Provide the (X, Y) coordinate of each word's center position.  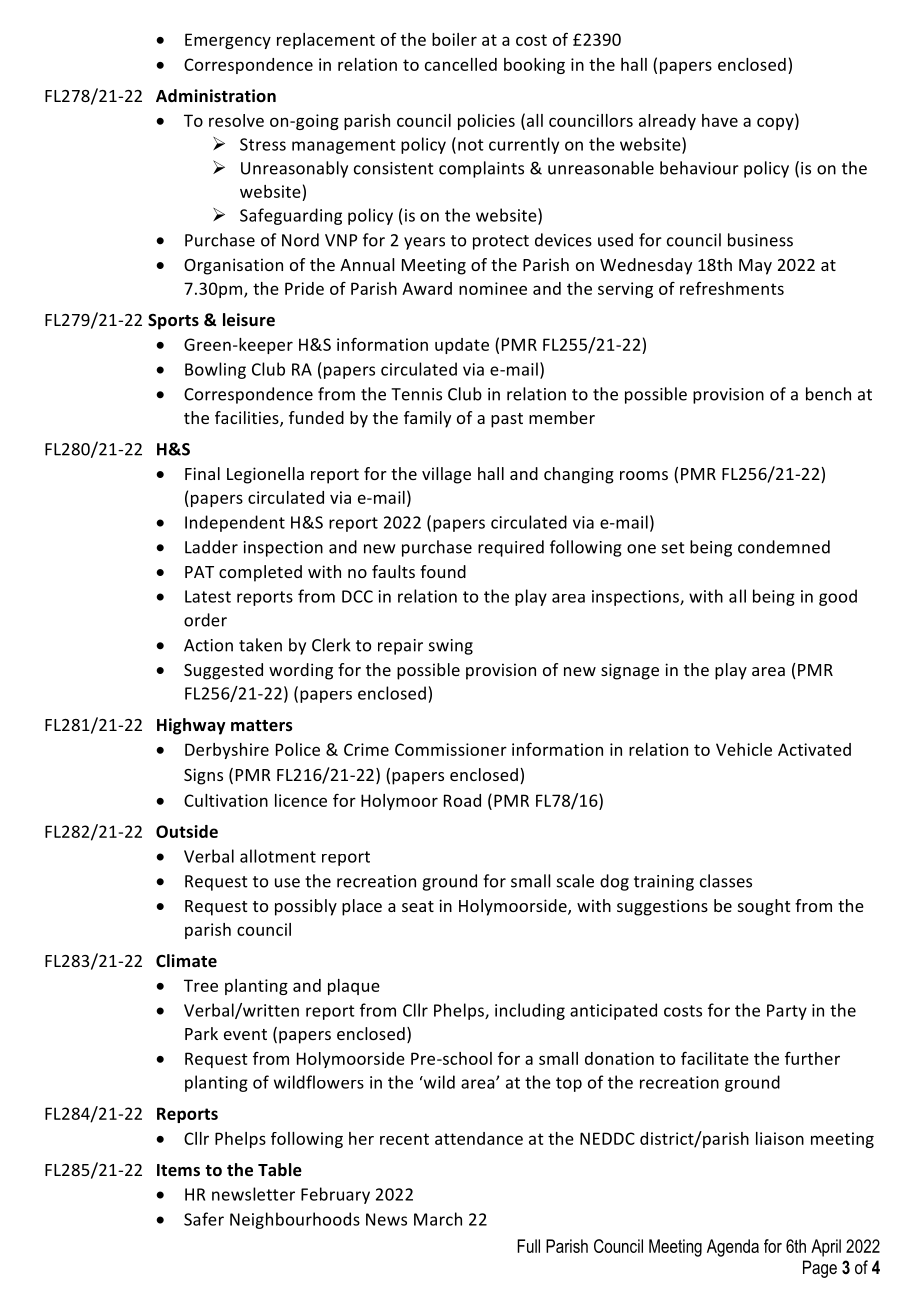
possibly (306, 907)
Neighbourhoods (295, 1220)
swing (451, 647)
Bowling (215, 370)
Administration (216, 96)
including (530, 1011)
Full (528, 1246)
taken (260, 645)
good (838, 597)
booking (534, 66)
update (462, 346)
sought (764, 907)
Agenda (733, 1248)
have (720, 120)
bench (828, 394)
